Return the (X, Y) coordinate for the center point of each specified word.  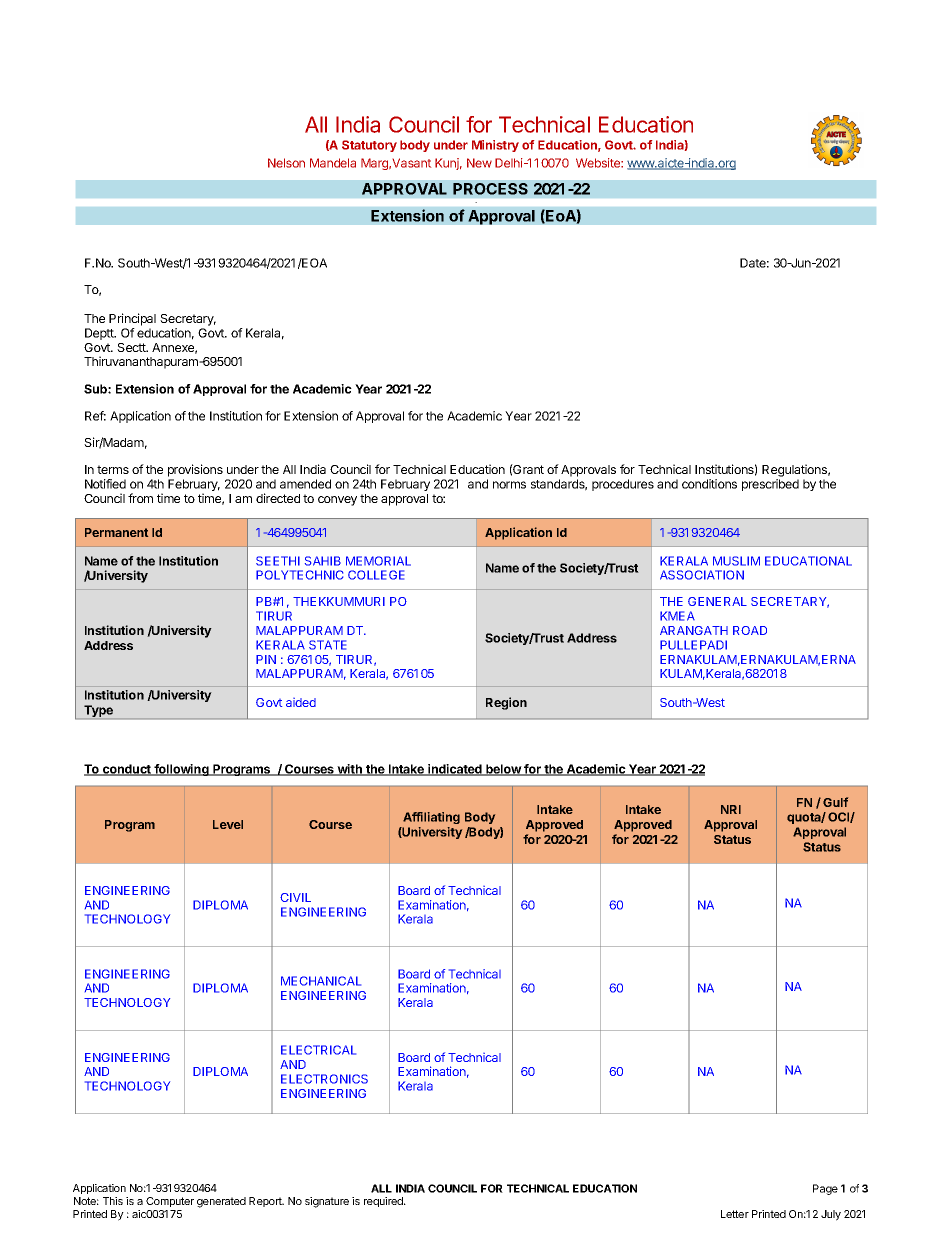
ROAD (750, 630)
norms (509, 485)
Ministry (495, 146)
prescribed (770, 485)
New (479, 163)
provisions (195, 470)
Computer (170, 1202)
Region (506, 703)
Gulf (835, 802)
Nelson (286, 163)
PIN (266, 659)
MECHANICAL (321, 981)
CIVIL (295, 897)
